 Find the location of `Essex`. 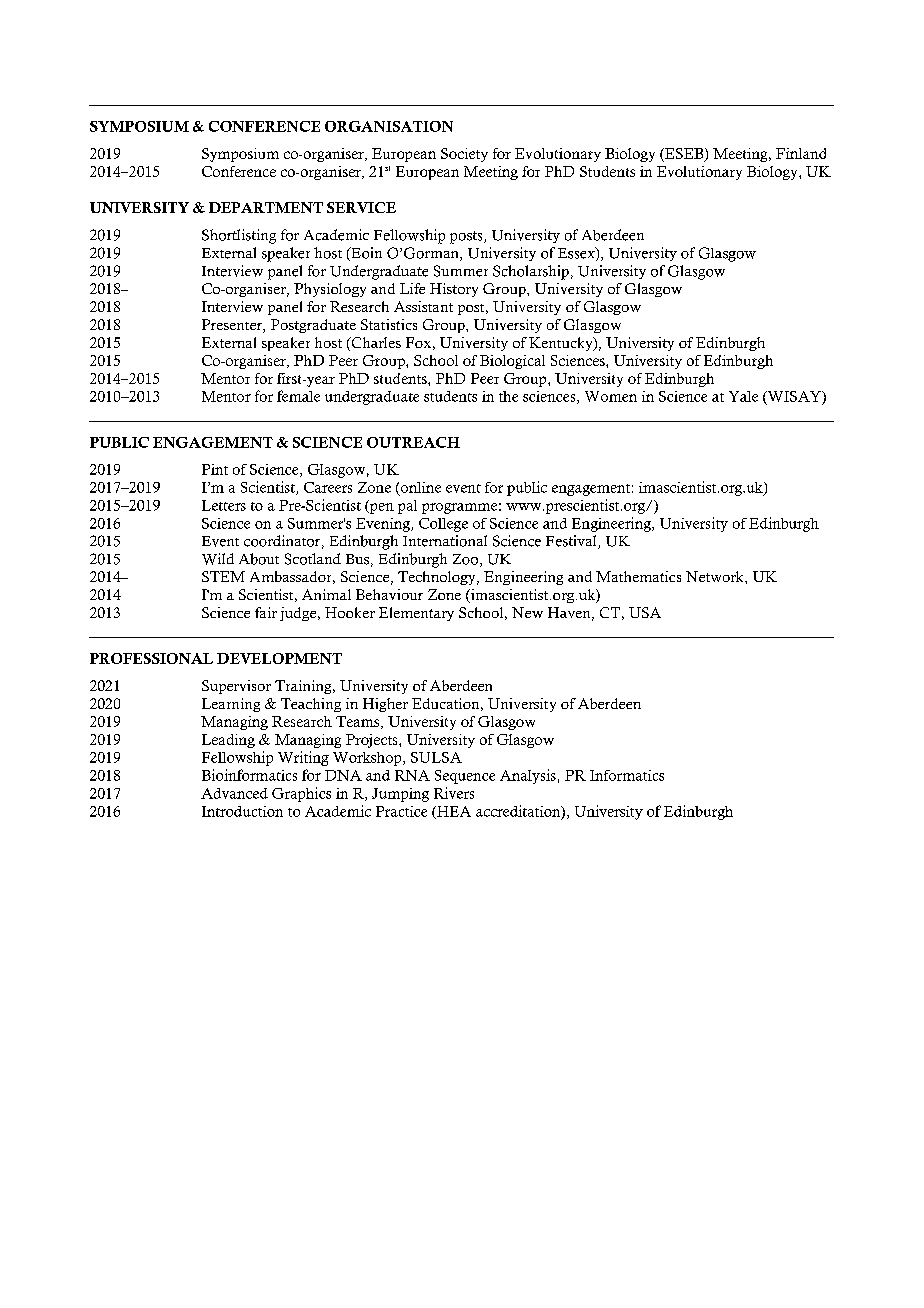

Essex is located at coordinates (577, 254).
